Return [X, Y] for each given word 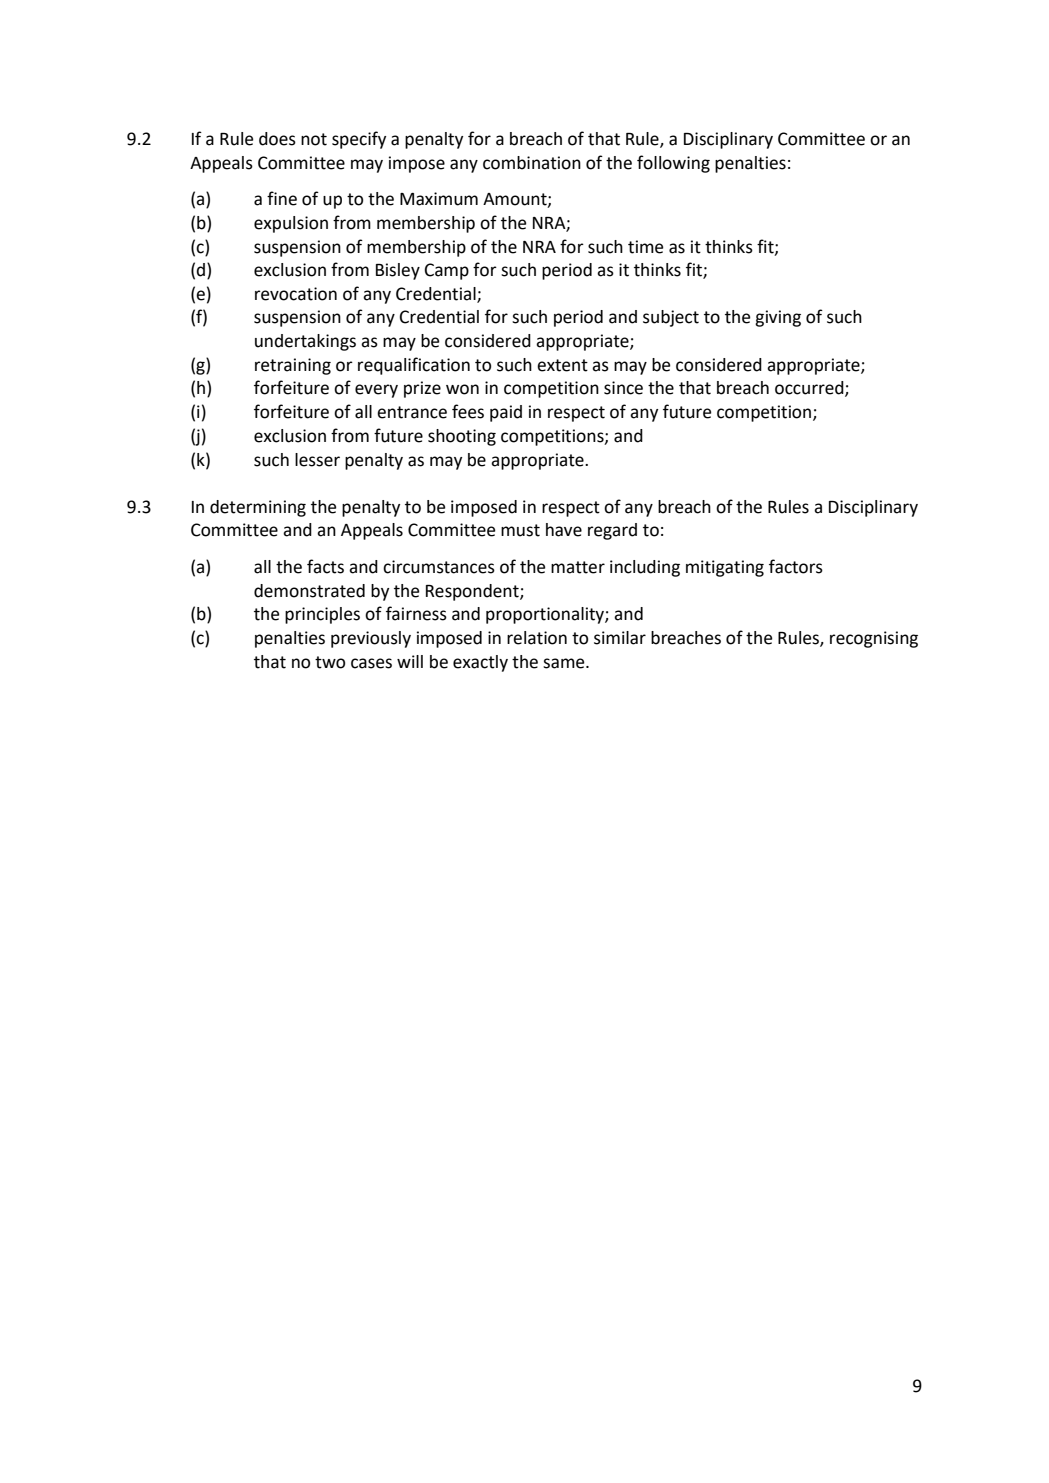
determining [258, 508]
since [623, 388]
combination [532, 163]
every [376, 391]
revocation [296, 294]
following [673, 164]
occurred [810, 389]
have [564, 530]
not [314, 139]
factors [796, 566]
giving [778, 318]
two [330, 662]
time [645, 247]
